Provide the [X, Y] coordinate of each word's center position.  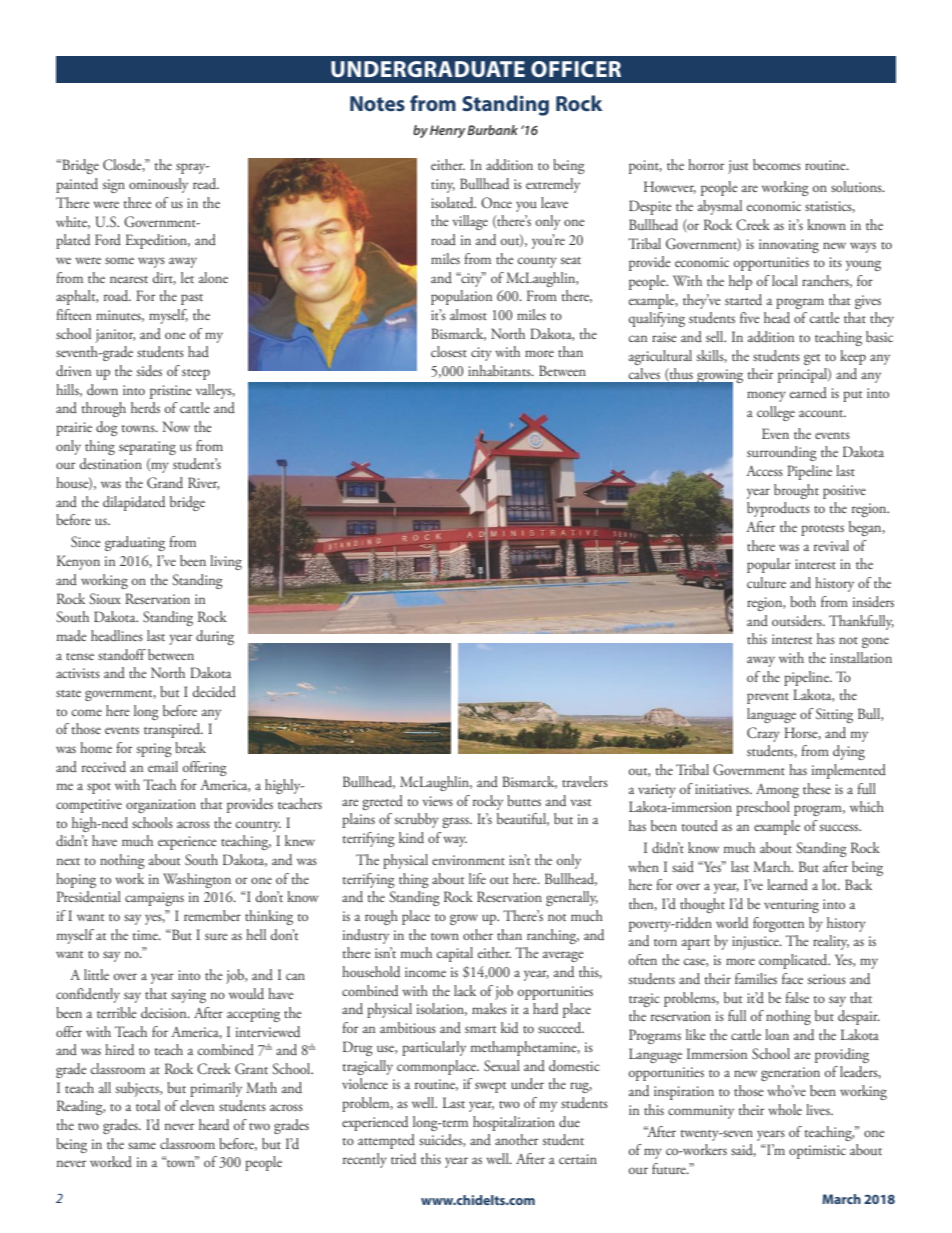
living [226, 562]
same [142, 1145]
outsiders [798, 620]
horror [706, 164]
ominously [158, 185]
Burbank [492, 130]
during [215, 637]
